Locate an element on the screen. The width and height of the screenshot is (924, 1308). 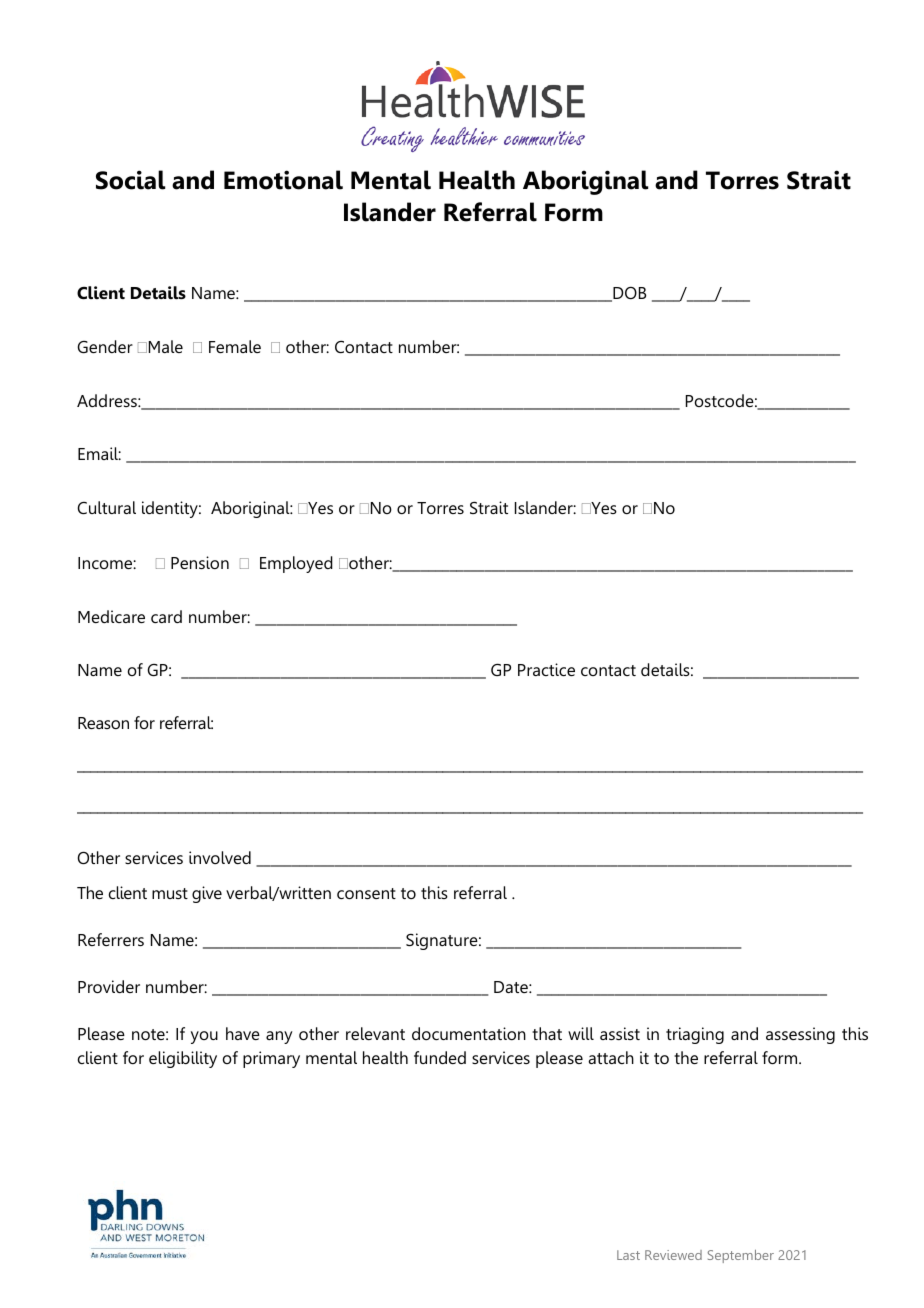
you is located at coordinates (204, 1037).
